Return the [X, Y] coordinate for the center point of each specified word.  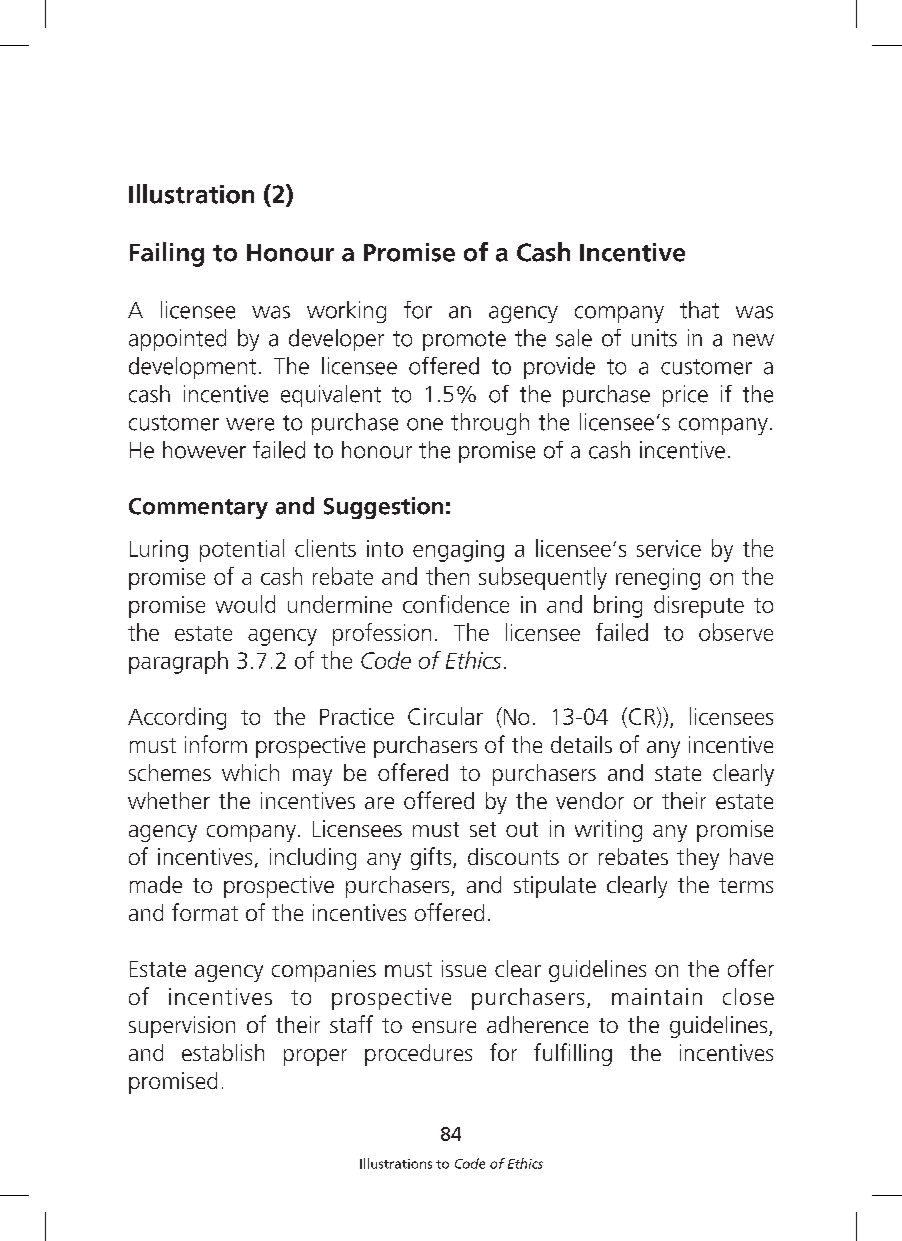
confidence [456, 604]
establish [223, 1052]
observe [736, 632]
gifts [432, 858]
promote [464, 341]
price [685, 396]
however [204, 450]
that [699, 310]
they [698, 859]
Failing [167, 254]
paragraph [178, 662]
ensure [444, 1027]
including [313, 859]
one [425, 424]
